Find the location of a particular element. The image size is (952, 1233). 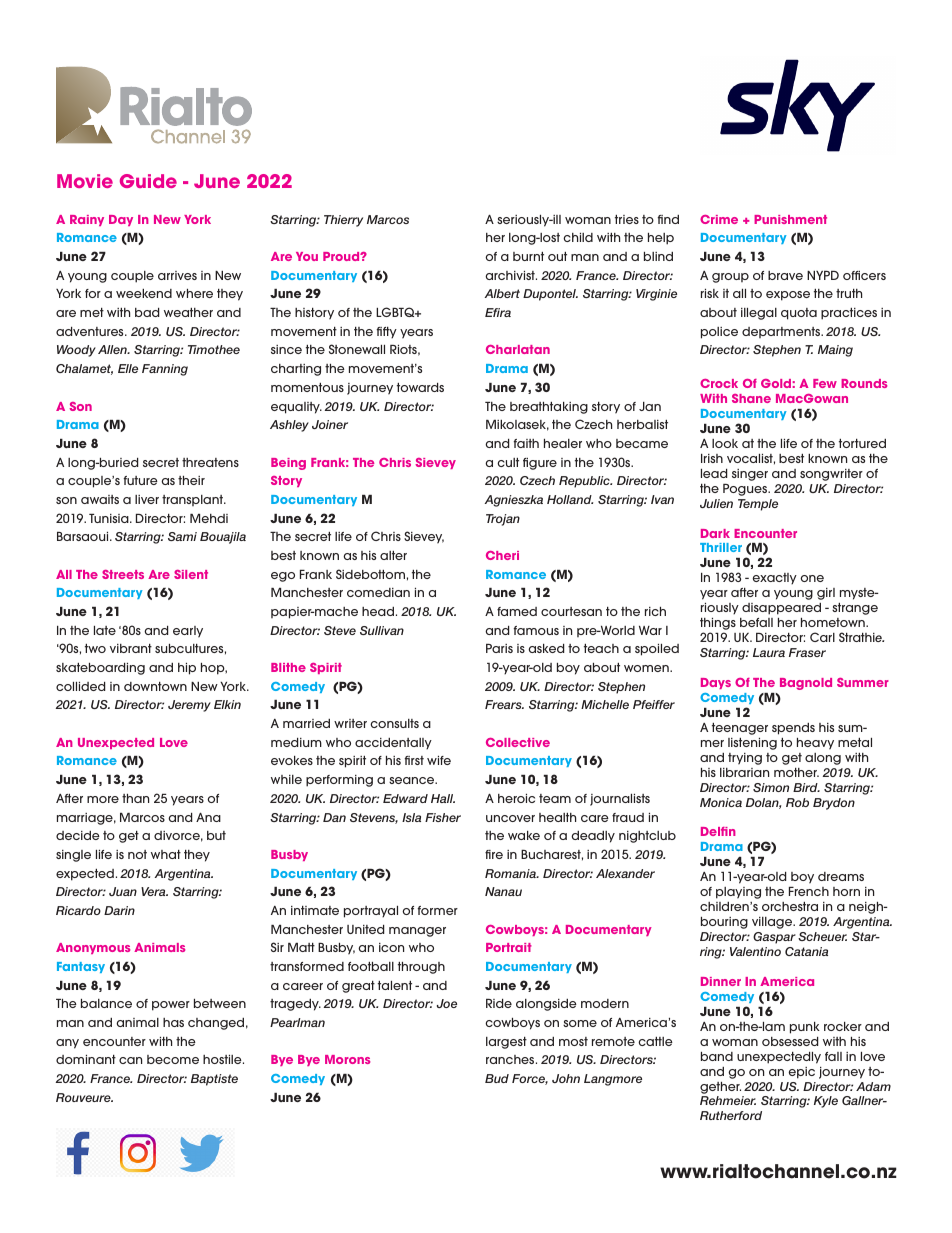

Punishment is located at coordinates (790, 219).
